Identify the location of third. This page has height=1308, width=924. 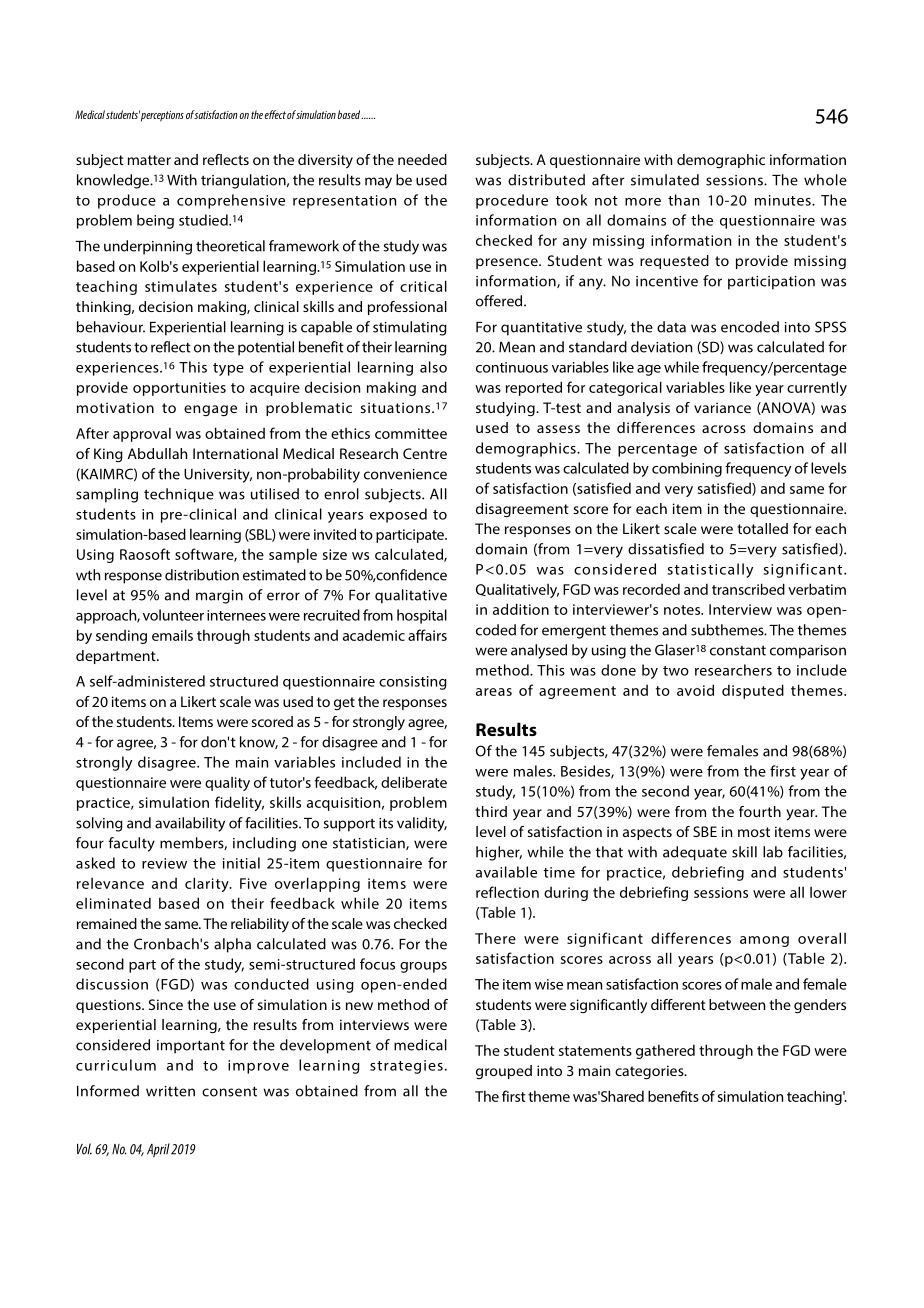
(491, 811).
